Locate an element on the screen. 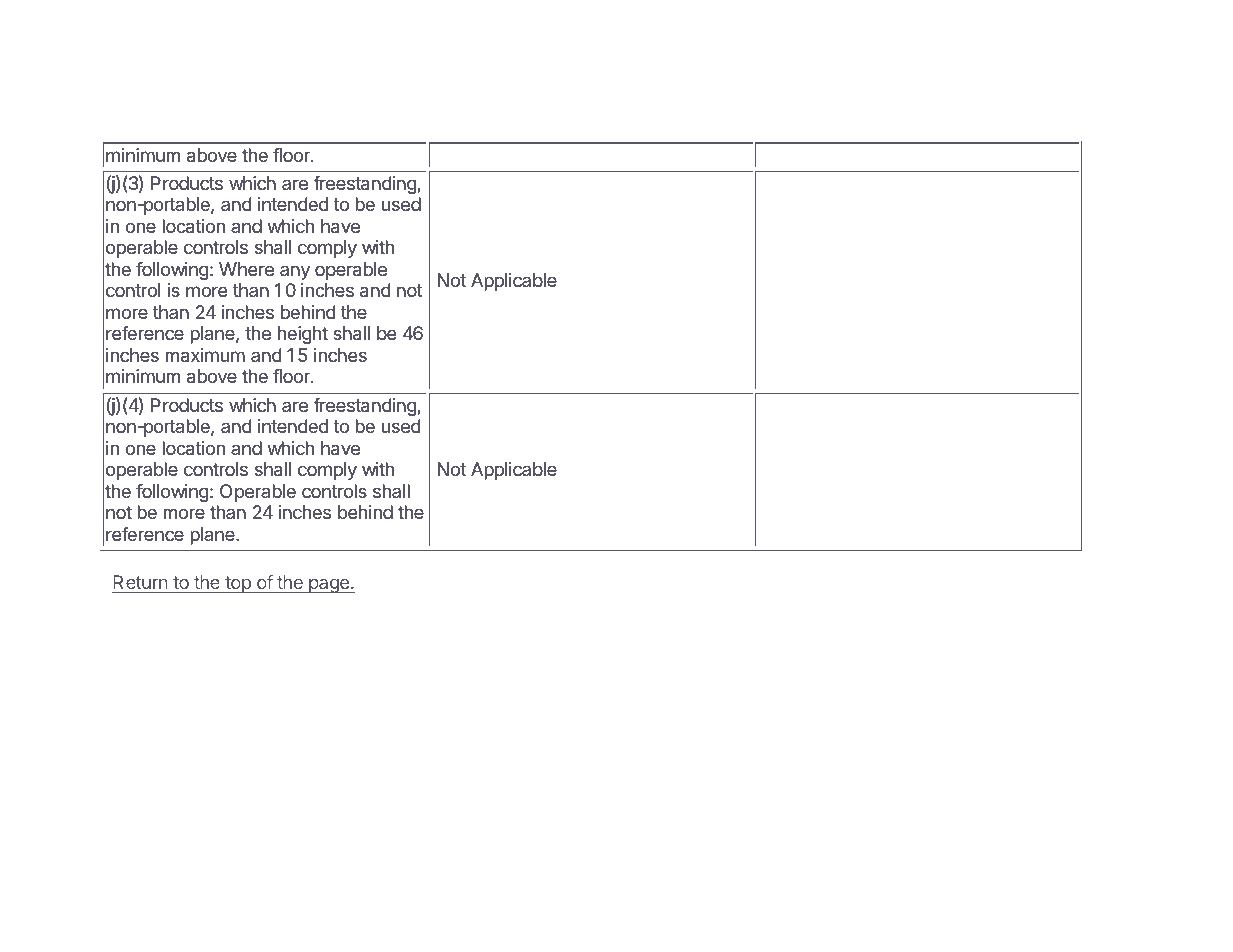  page is located at coordinates (329, 586).
